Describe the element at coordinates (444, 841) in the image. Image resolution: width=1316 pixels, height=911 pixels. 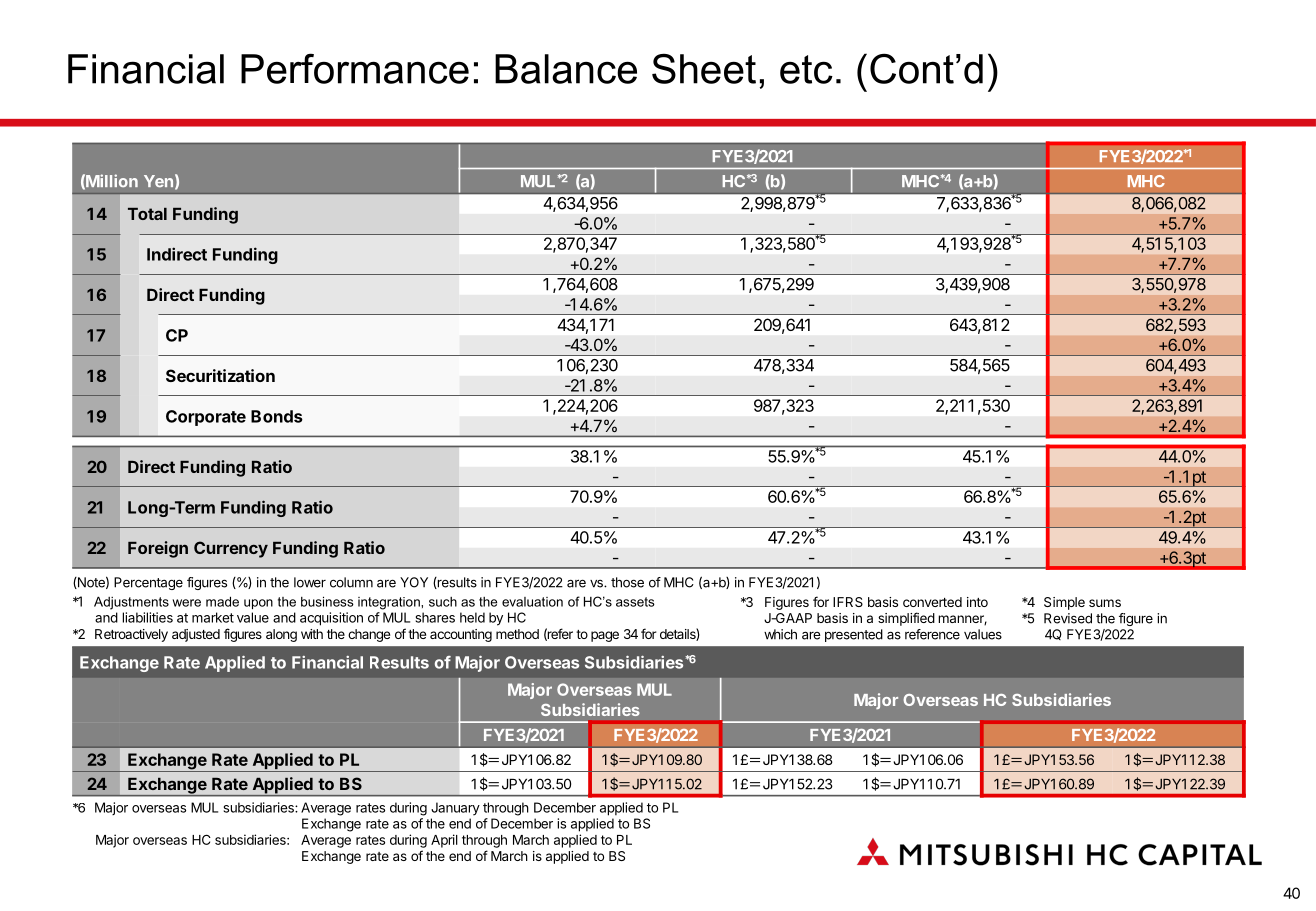
I see `April` at that location.
